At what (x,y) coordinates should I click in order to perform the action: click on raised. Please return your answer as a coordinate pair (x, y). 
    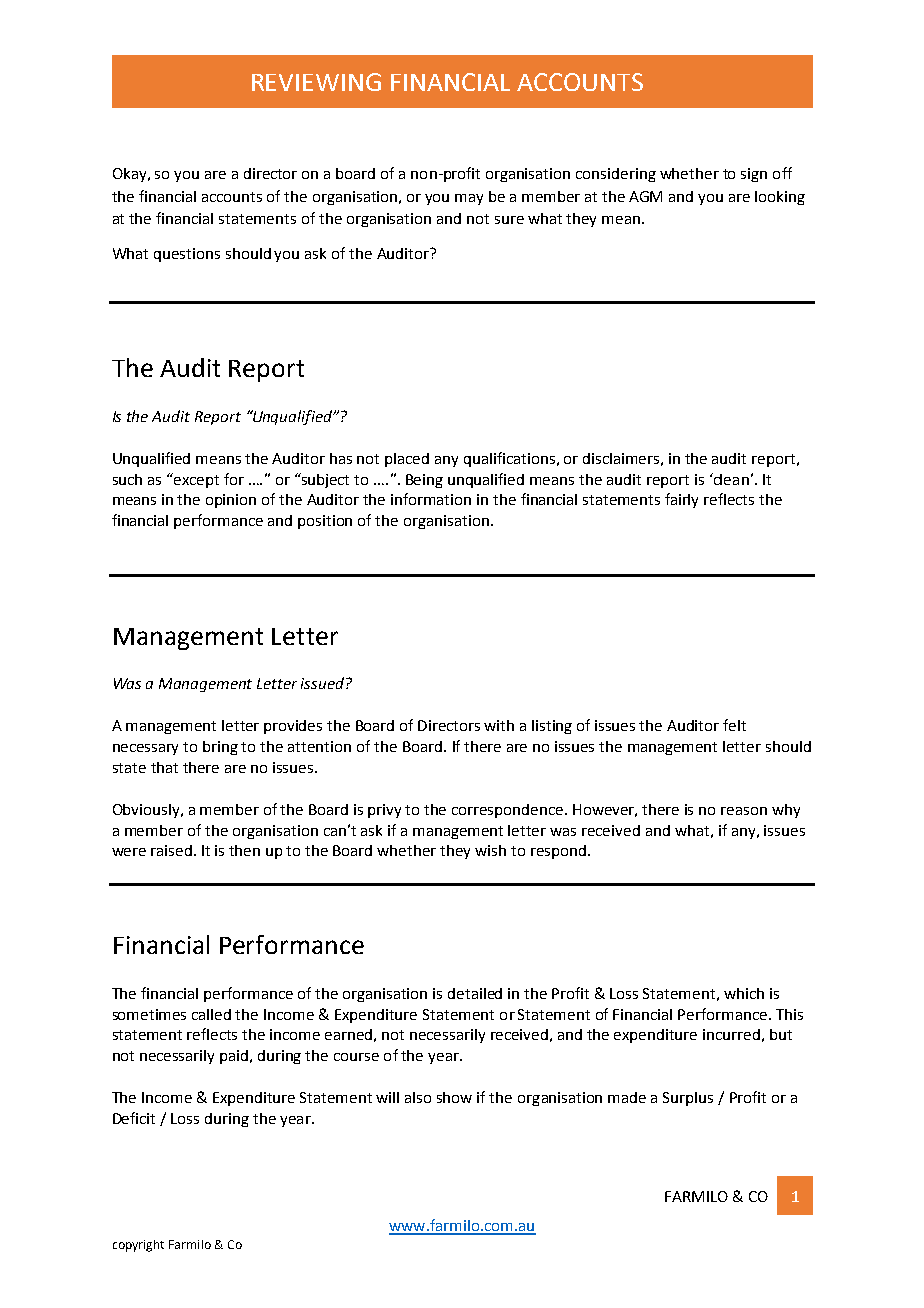
    Looking at the image, I should click on (171, 850).
